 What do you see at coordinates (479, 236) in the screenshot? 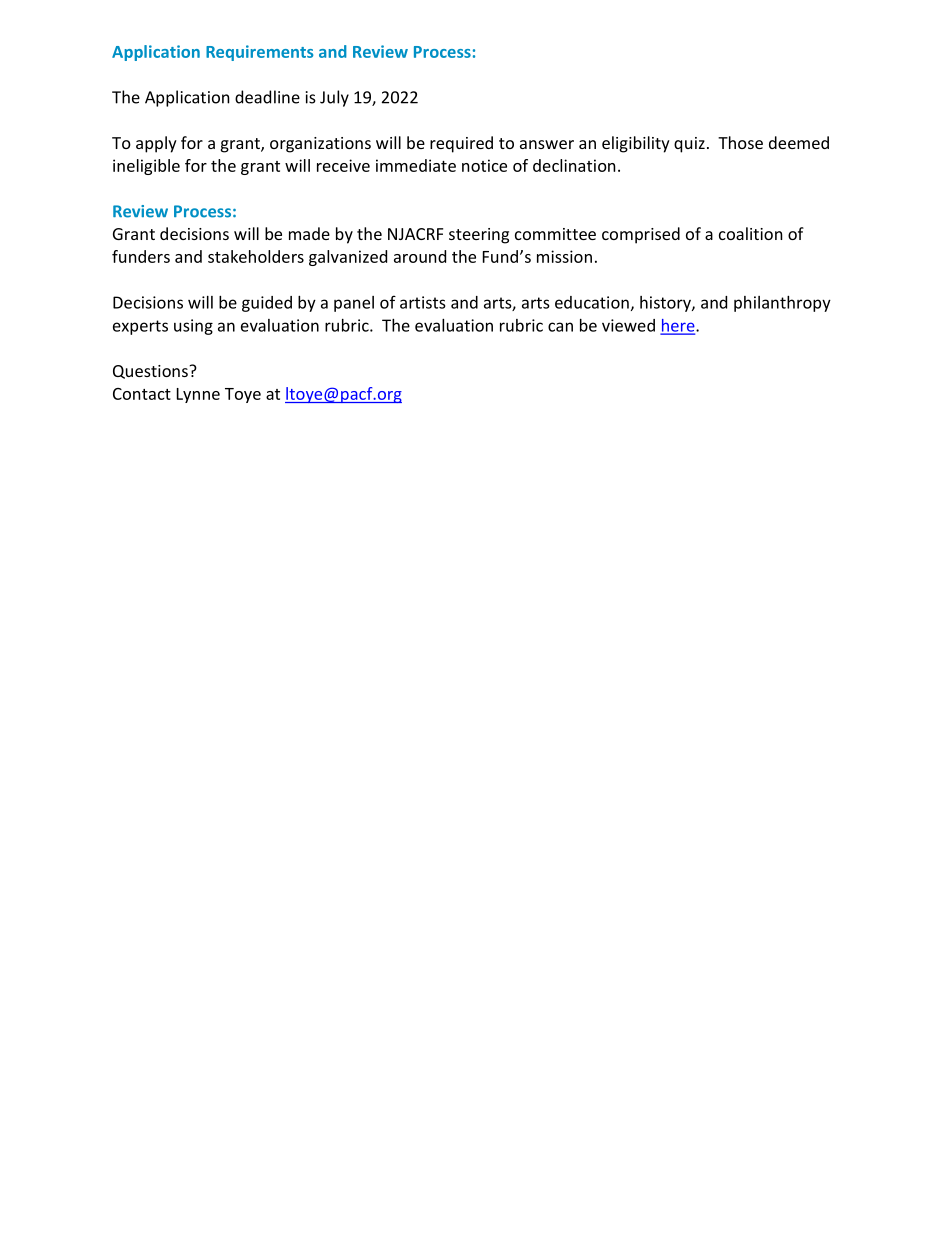
I see `steering` at bounding box center [479, 236].
